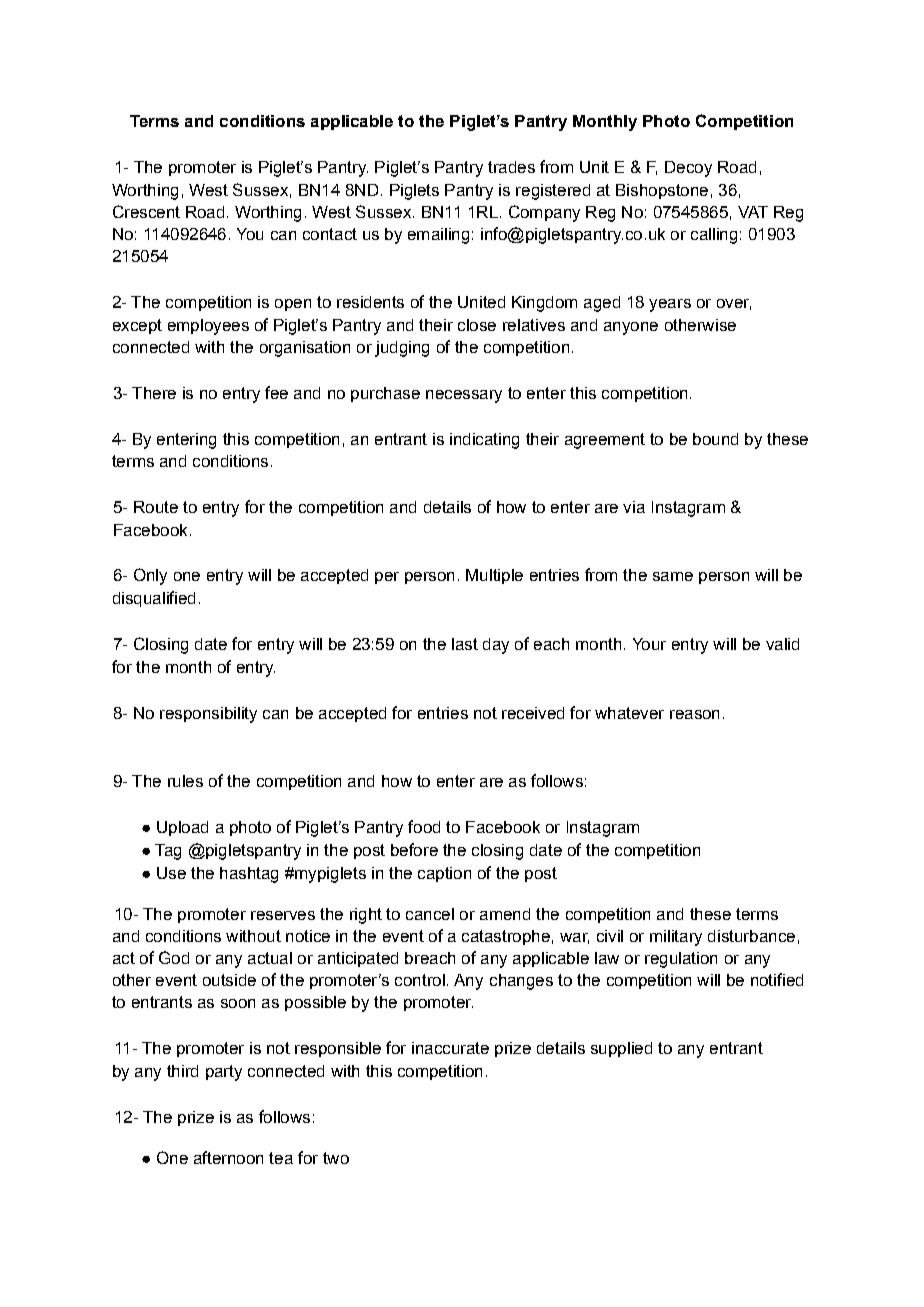 The height and width of the document is (1307, 924). What do you see at coordinates (438, 236) in the document?
I see `emailing` at bounding box center [438, 236].
